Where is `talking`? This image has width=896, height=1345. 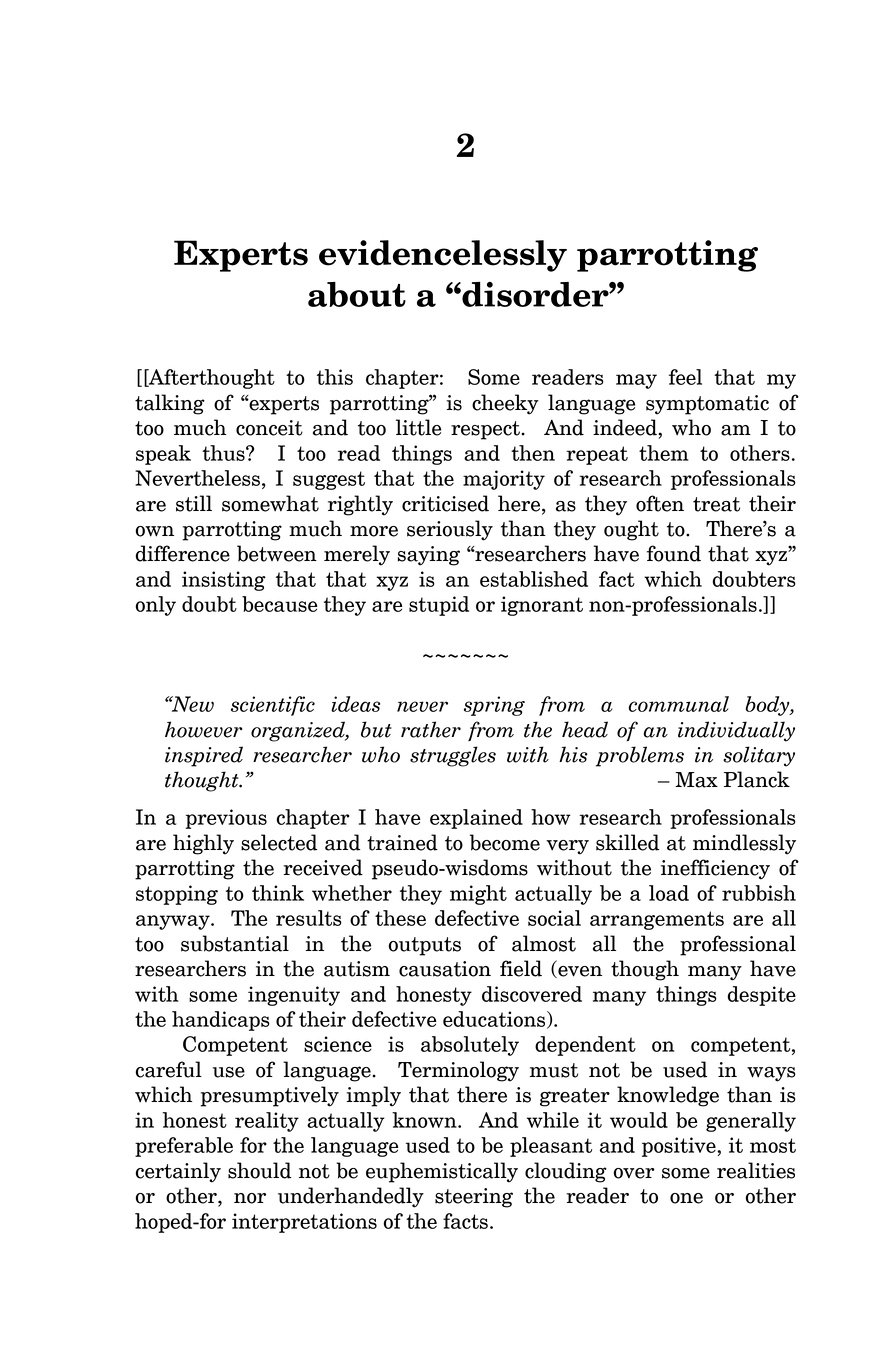 talking is located at coordinates (170, 404).
